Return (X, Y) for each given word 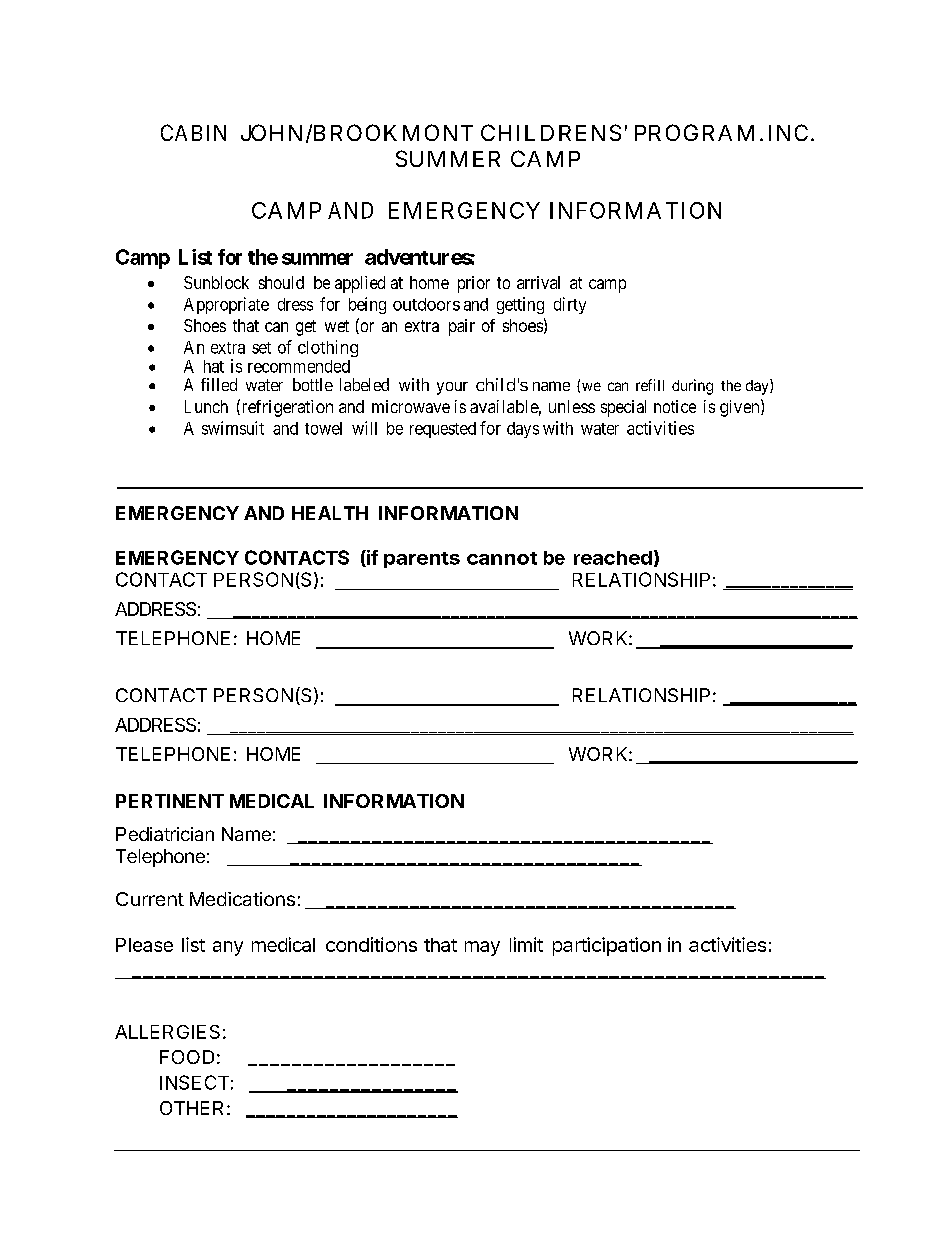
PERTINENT (170, 801)
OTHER (191, 1108)
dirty (570, 305)
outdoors (426, 304)
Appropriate (226, 305)
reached (613, 558)
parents (422, 560)
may (482, 948)
